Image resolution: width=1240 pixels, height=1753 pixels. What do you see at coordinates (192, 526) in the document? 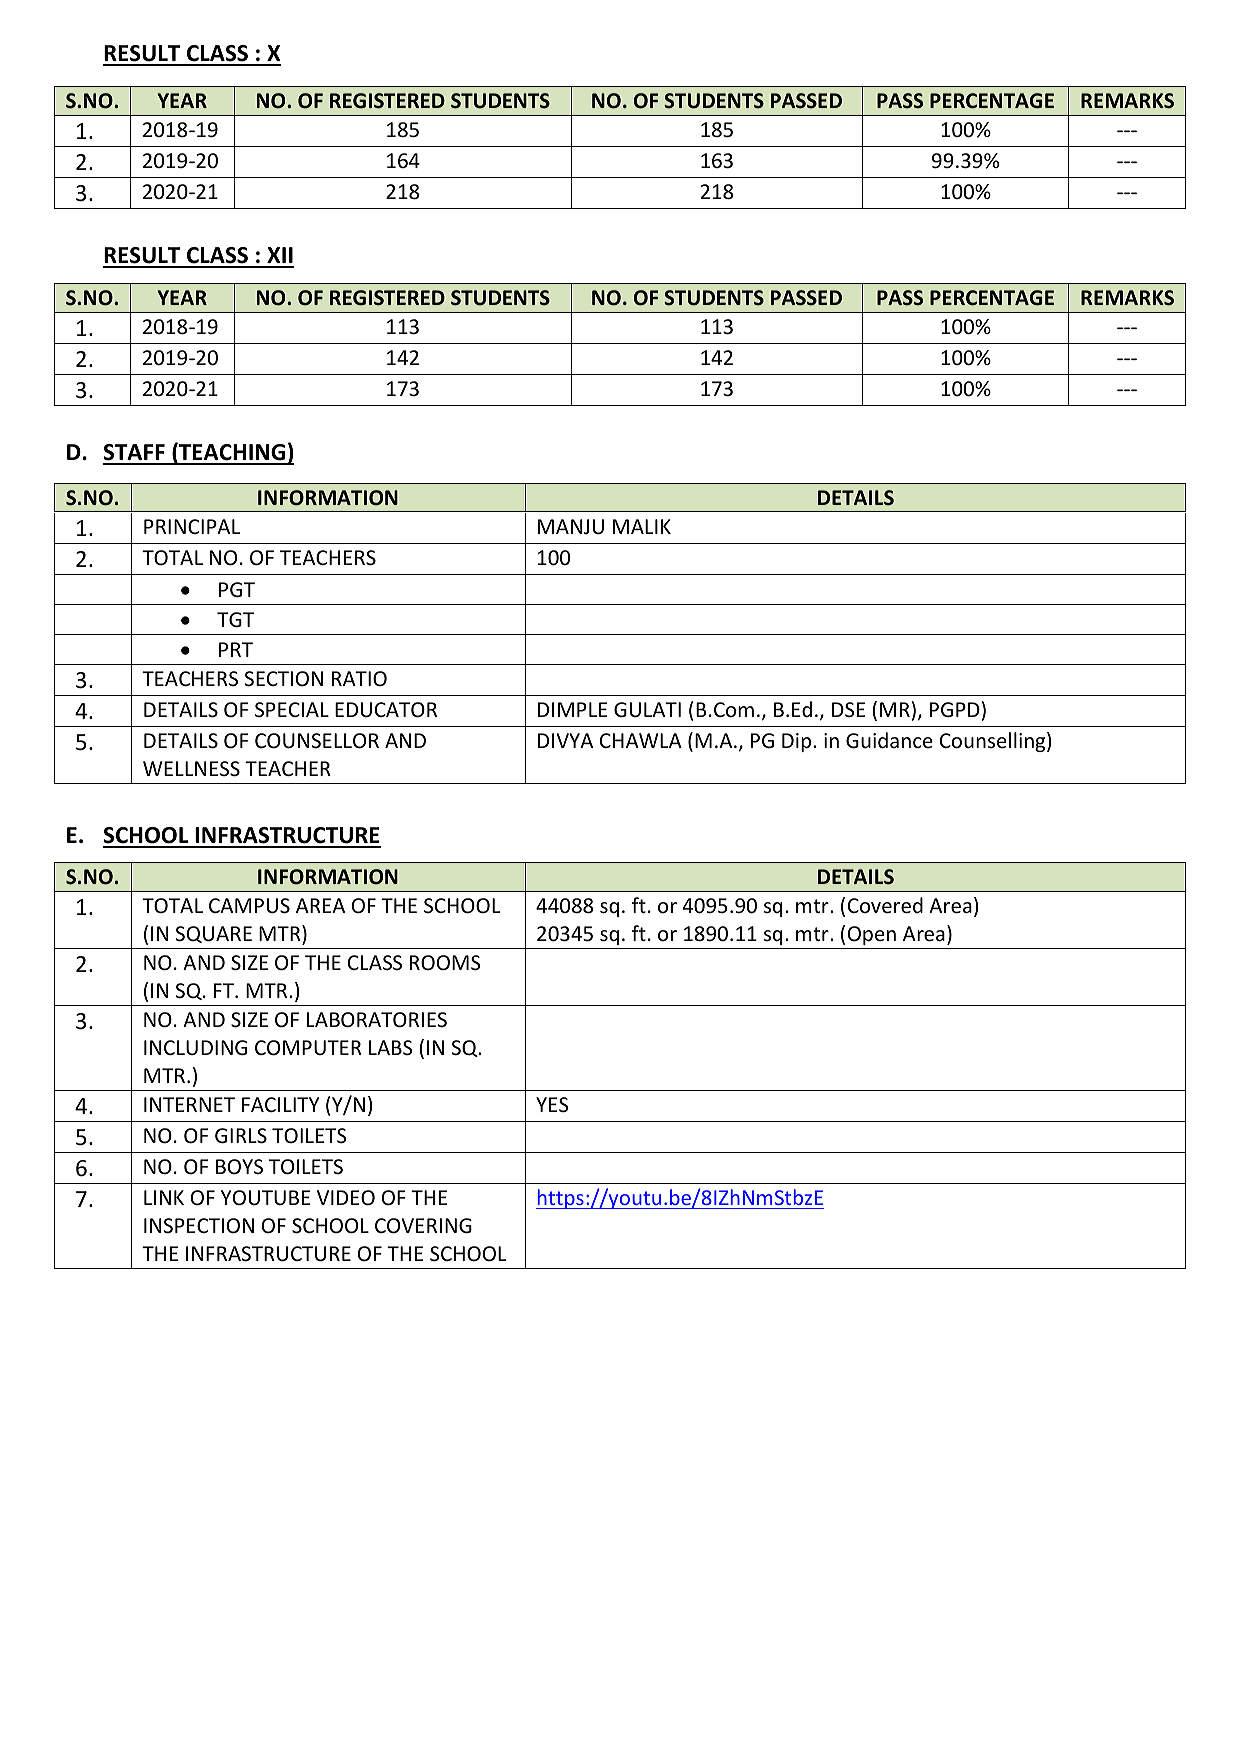
I see `PRINCIPAL` at bounding box center [192, 526].
